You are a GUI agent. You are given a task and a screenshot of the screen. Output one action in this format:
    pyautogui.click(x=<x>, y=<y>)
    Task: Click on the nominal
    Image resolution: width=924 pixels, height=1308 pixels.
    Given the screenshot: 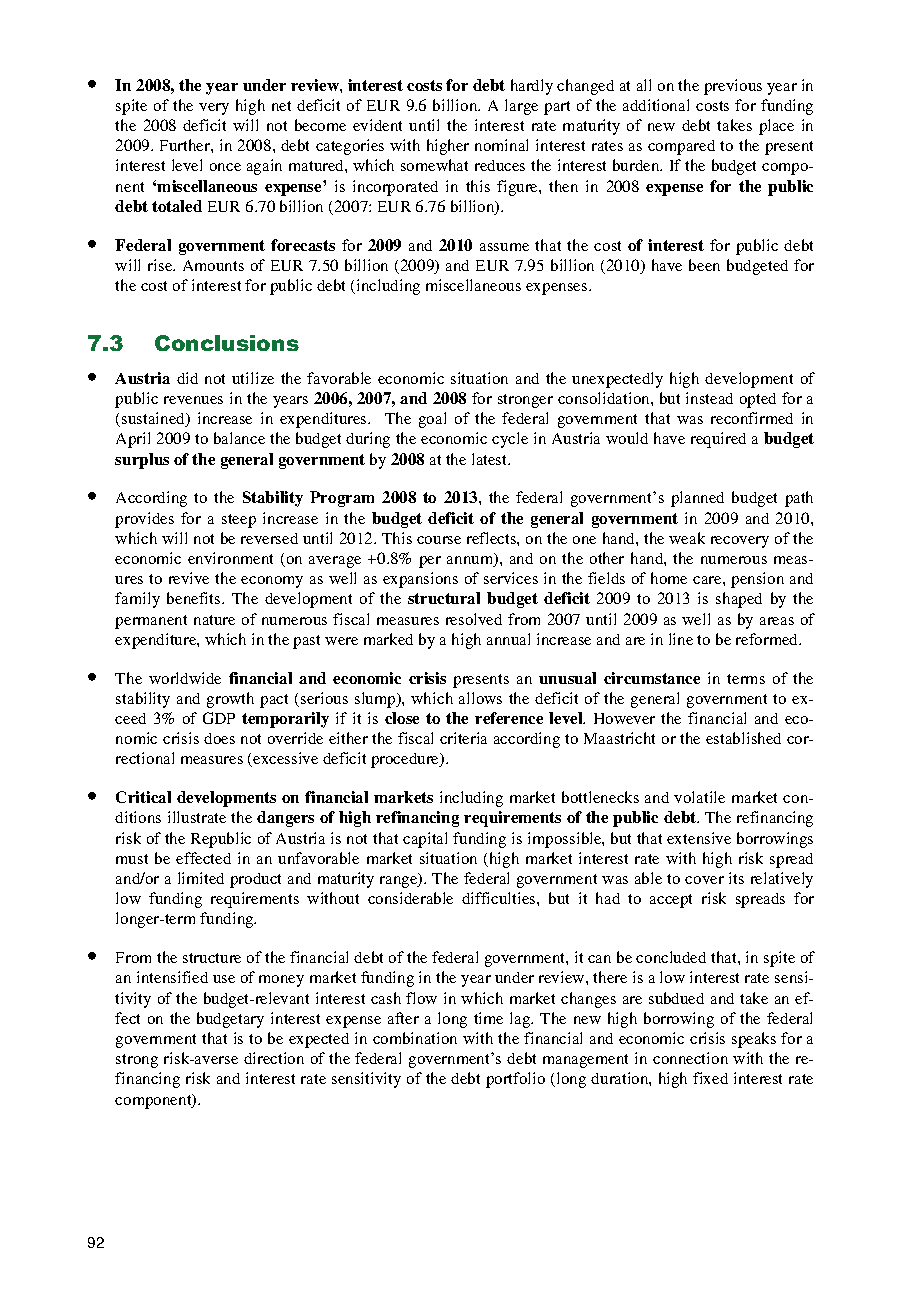 What is the action you would take?
    pyautogui.click(x=501, y=145)
